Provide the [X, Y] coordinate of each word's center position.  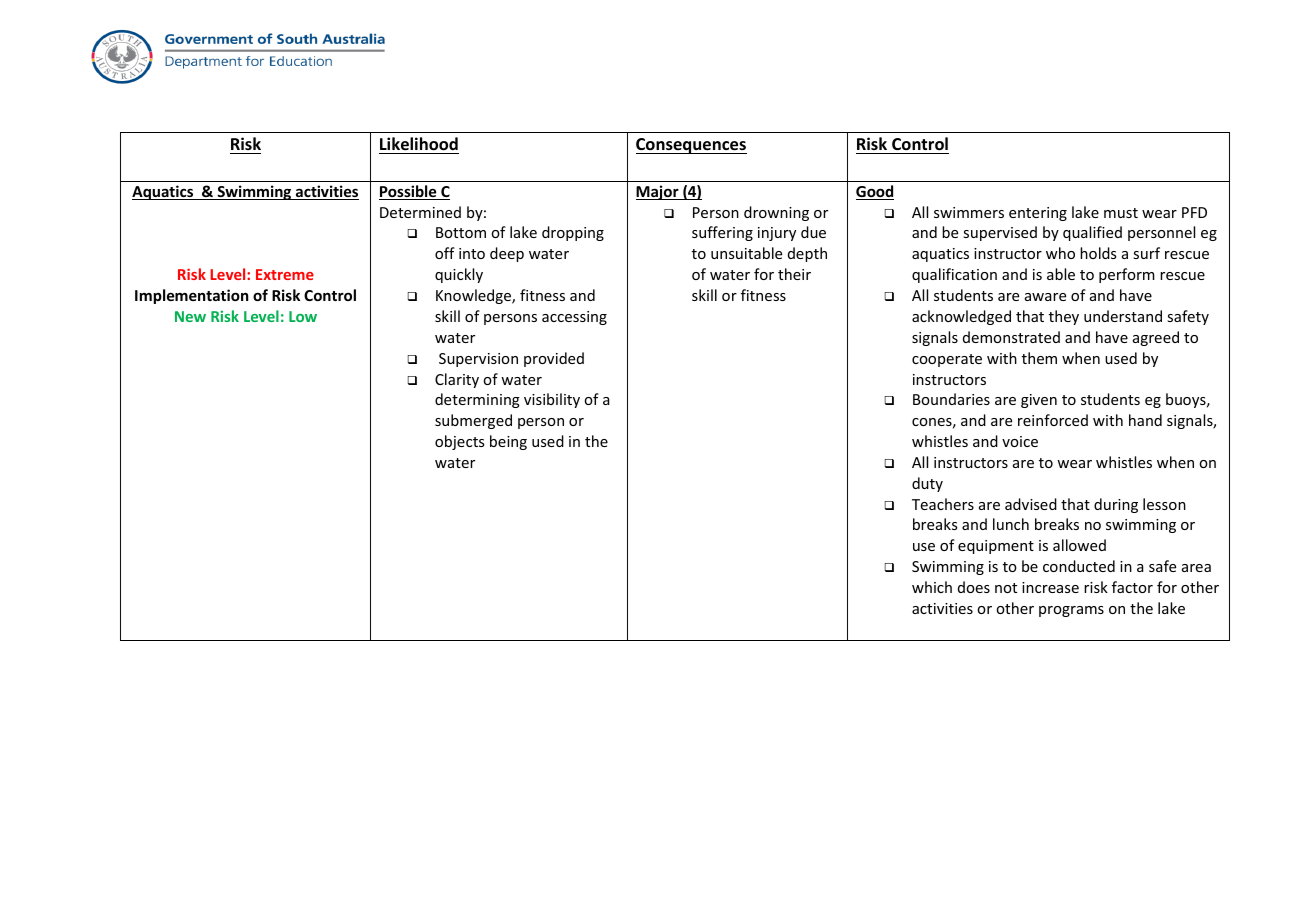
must [1121, 213]
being [508, 442]
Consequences [691, 146]
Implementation [192, 296]
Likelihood [419, 144]
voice [1020, 441]
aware [1045, 297]
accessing [574, 318]
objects [459, 442]
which [932, 587]
